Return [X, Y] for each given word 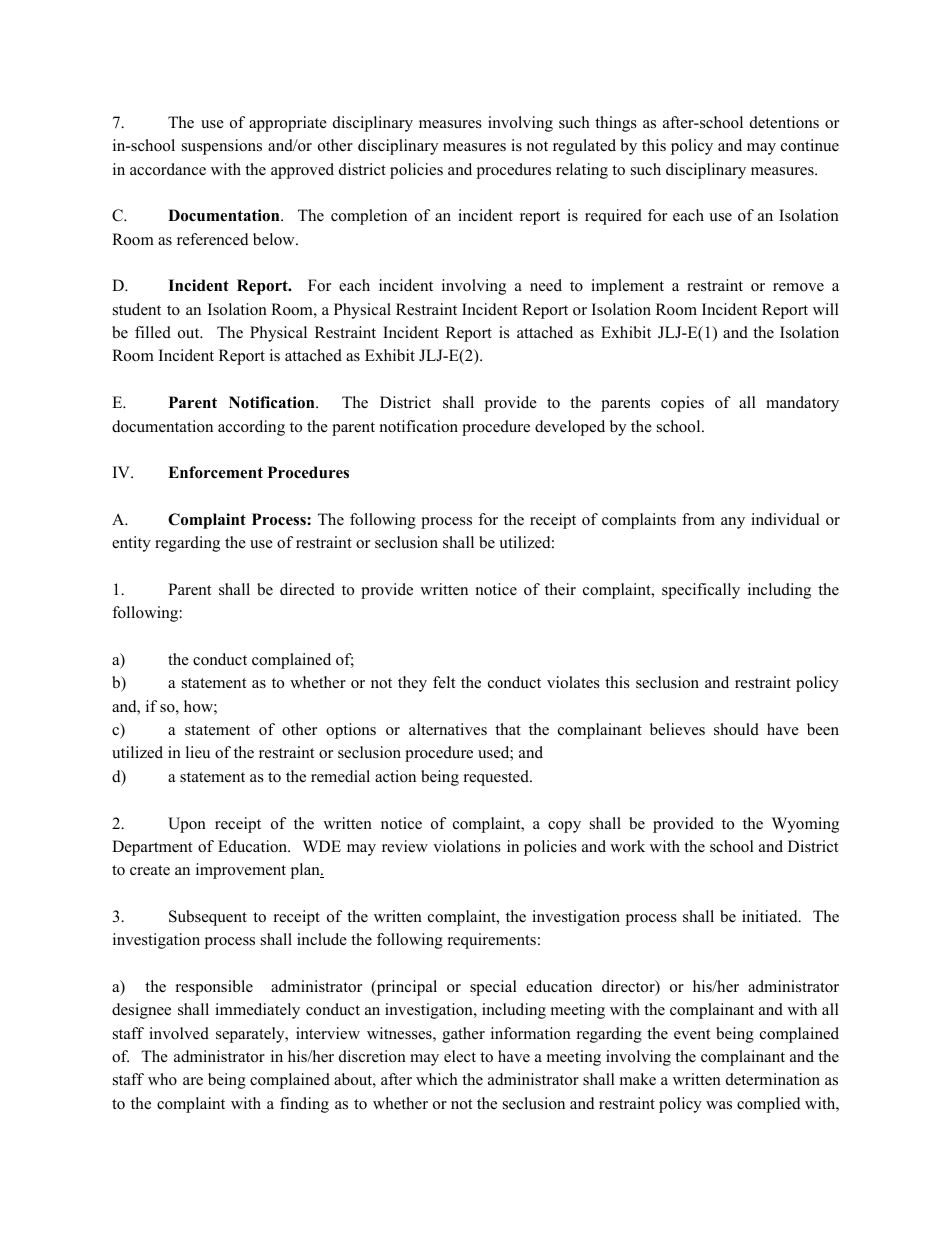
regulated [584, 147]
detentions [784, 122]
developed [570, 428]
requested [497, 778]
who [162, 1079]
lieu [198, 752]
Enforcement [215, 472]
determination [773, 1079]
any [733, 523]
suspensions [222, 147]
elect [460, 1056]
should [736, 729]
